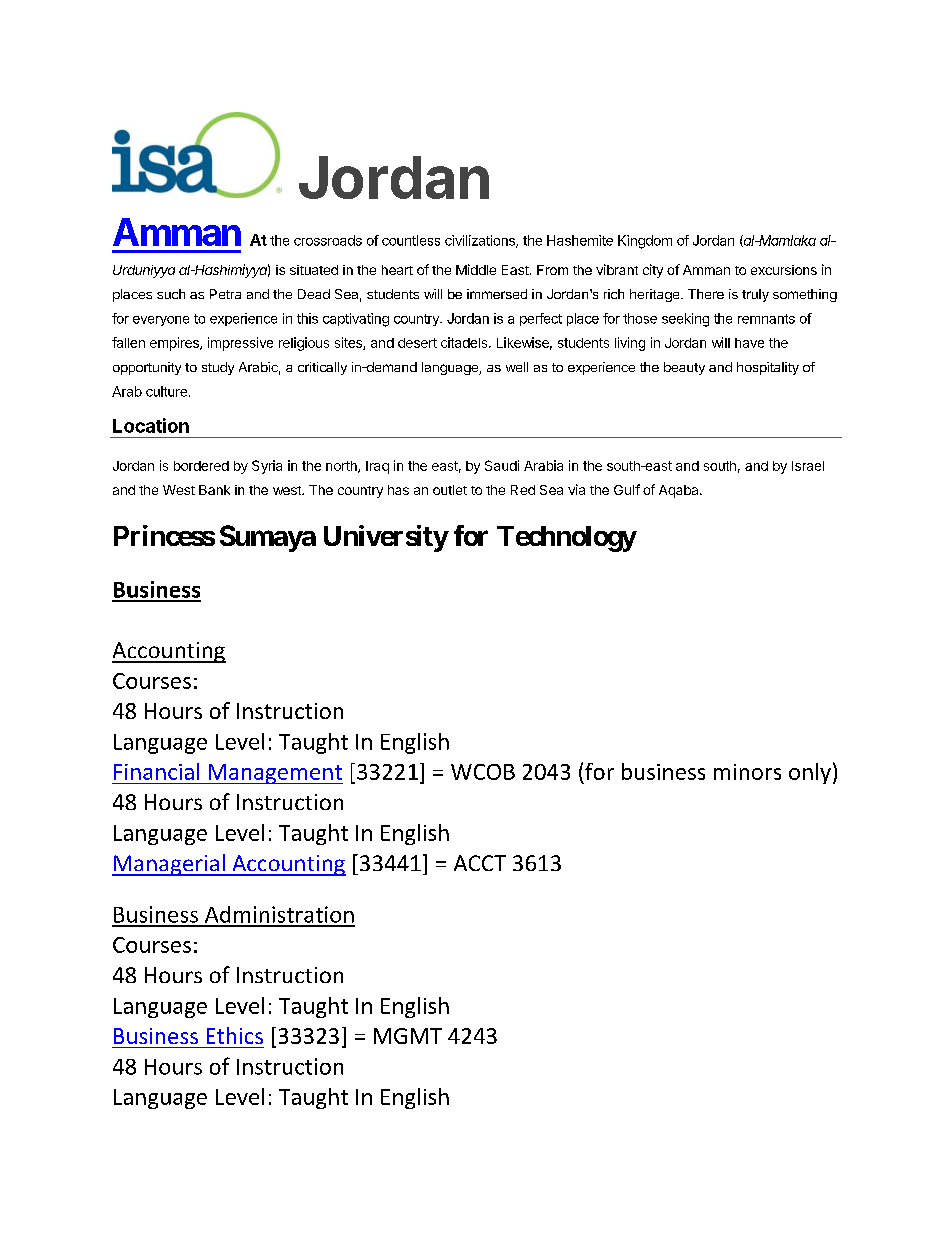 This document has height=1233, width=952. Describe the element at coordinates (706, 294) in the document. I see `There` at that location.
